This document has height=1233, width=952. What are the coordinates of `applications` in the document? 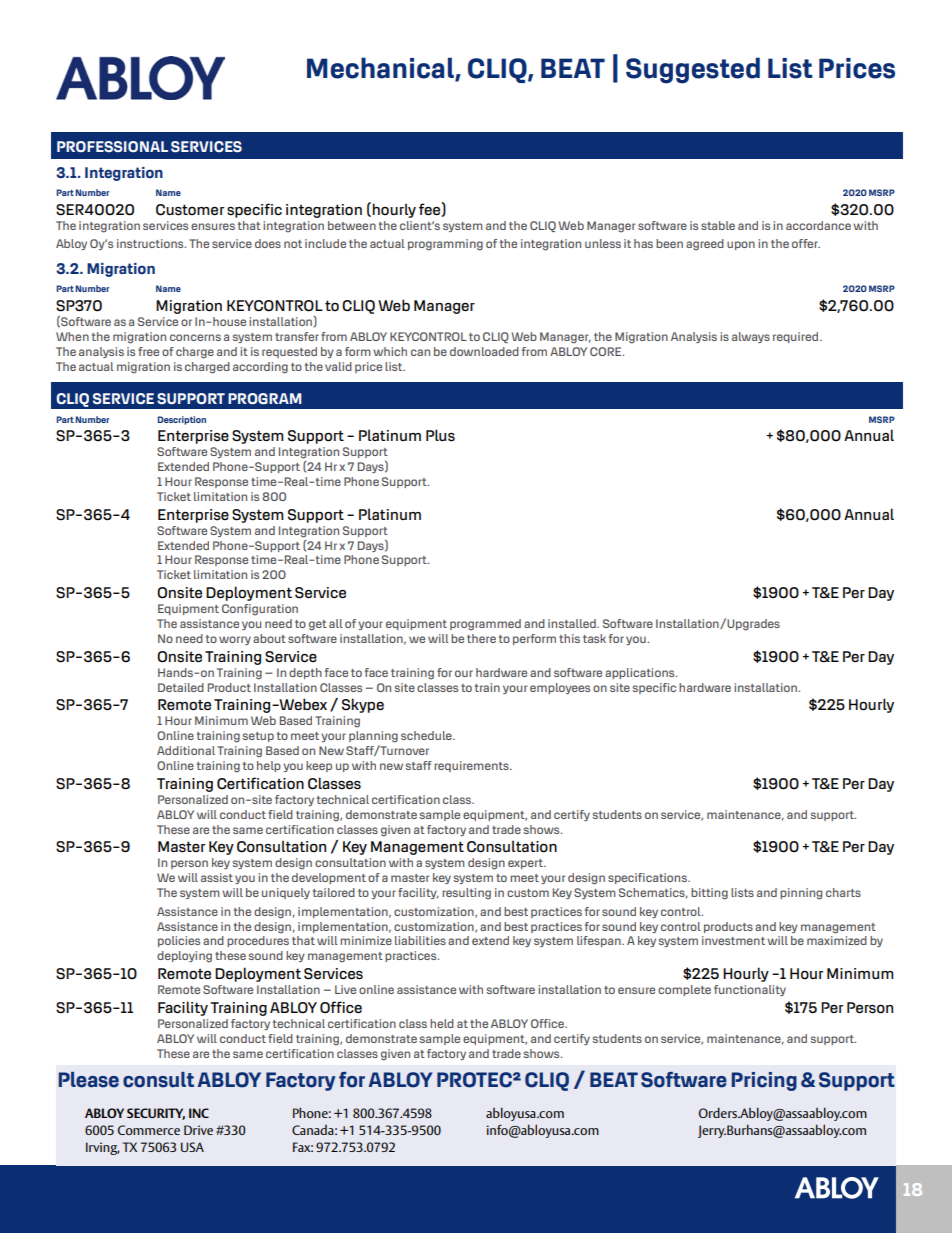 It's located at (641, 673).
